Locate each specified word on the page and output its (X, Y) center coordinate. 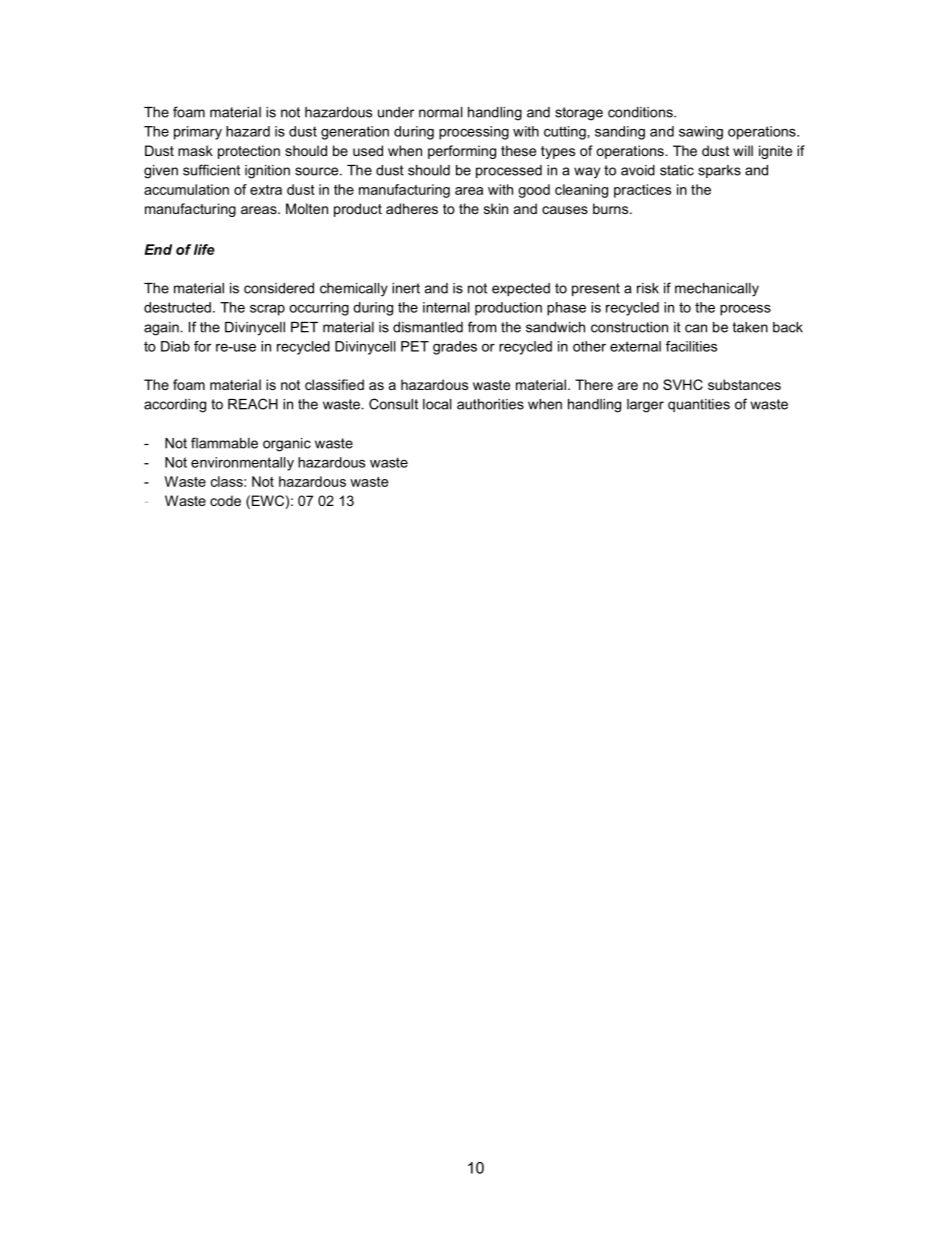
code (225, 500)
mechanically (717, 290)
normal (441, 112)
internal (446, 307)
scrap (267, 310)
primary (198, 133)
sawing (701, 133)
